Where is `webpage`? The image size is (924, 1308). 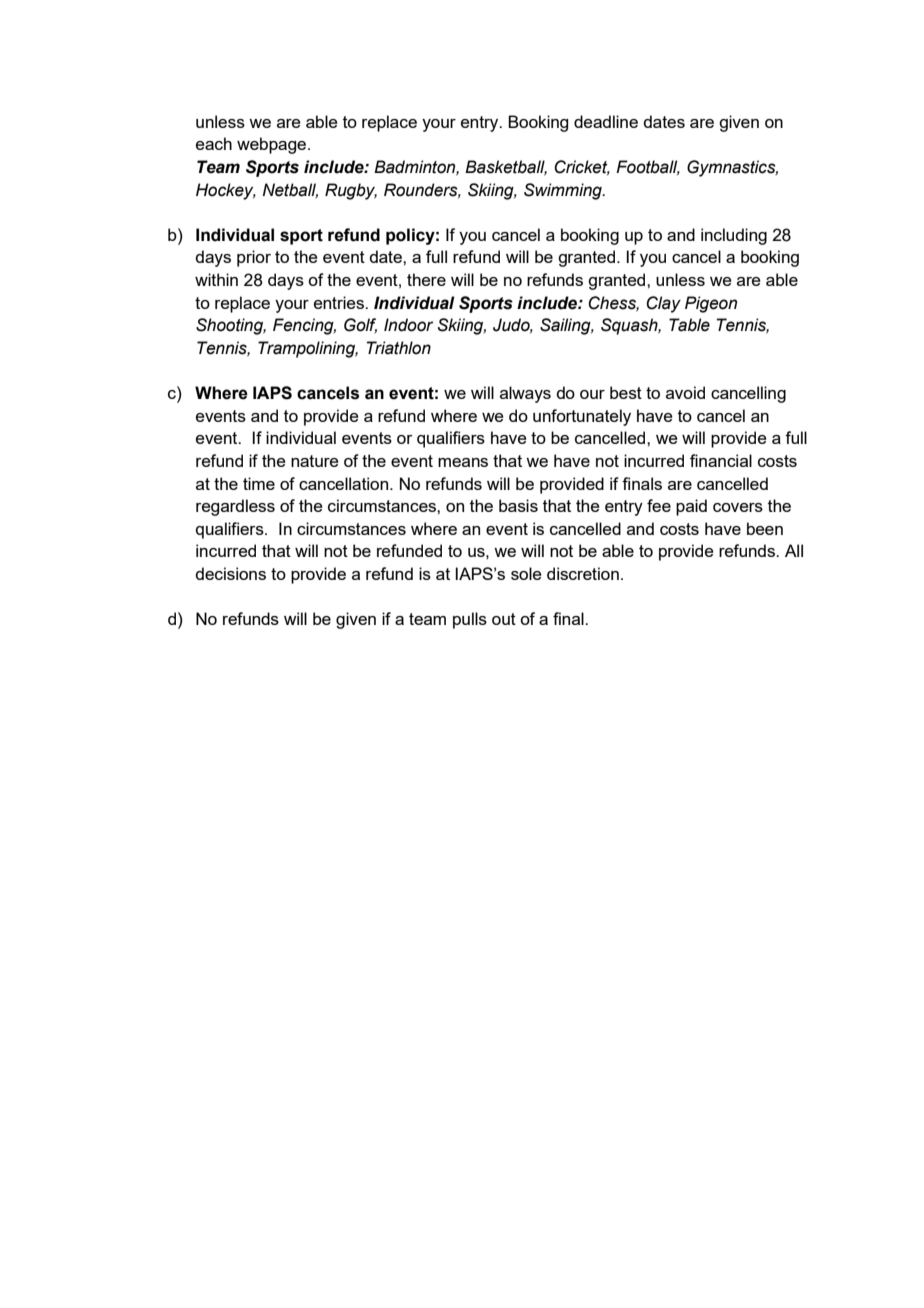 webpage is located at coordinates (273, 145).
